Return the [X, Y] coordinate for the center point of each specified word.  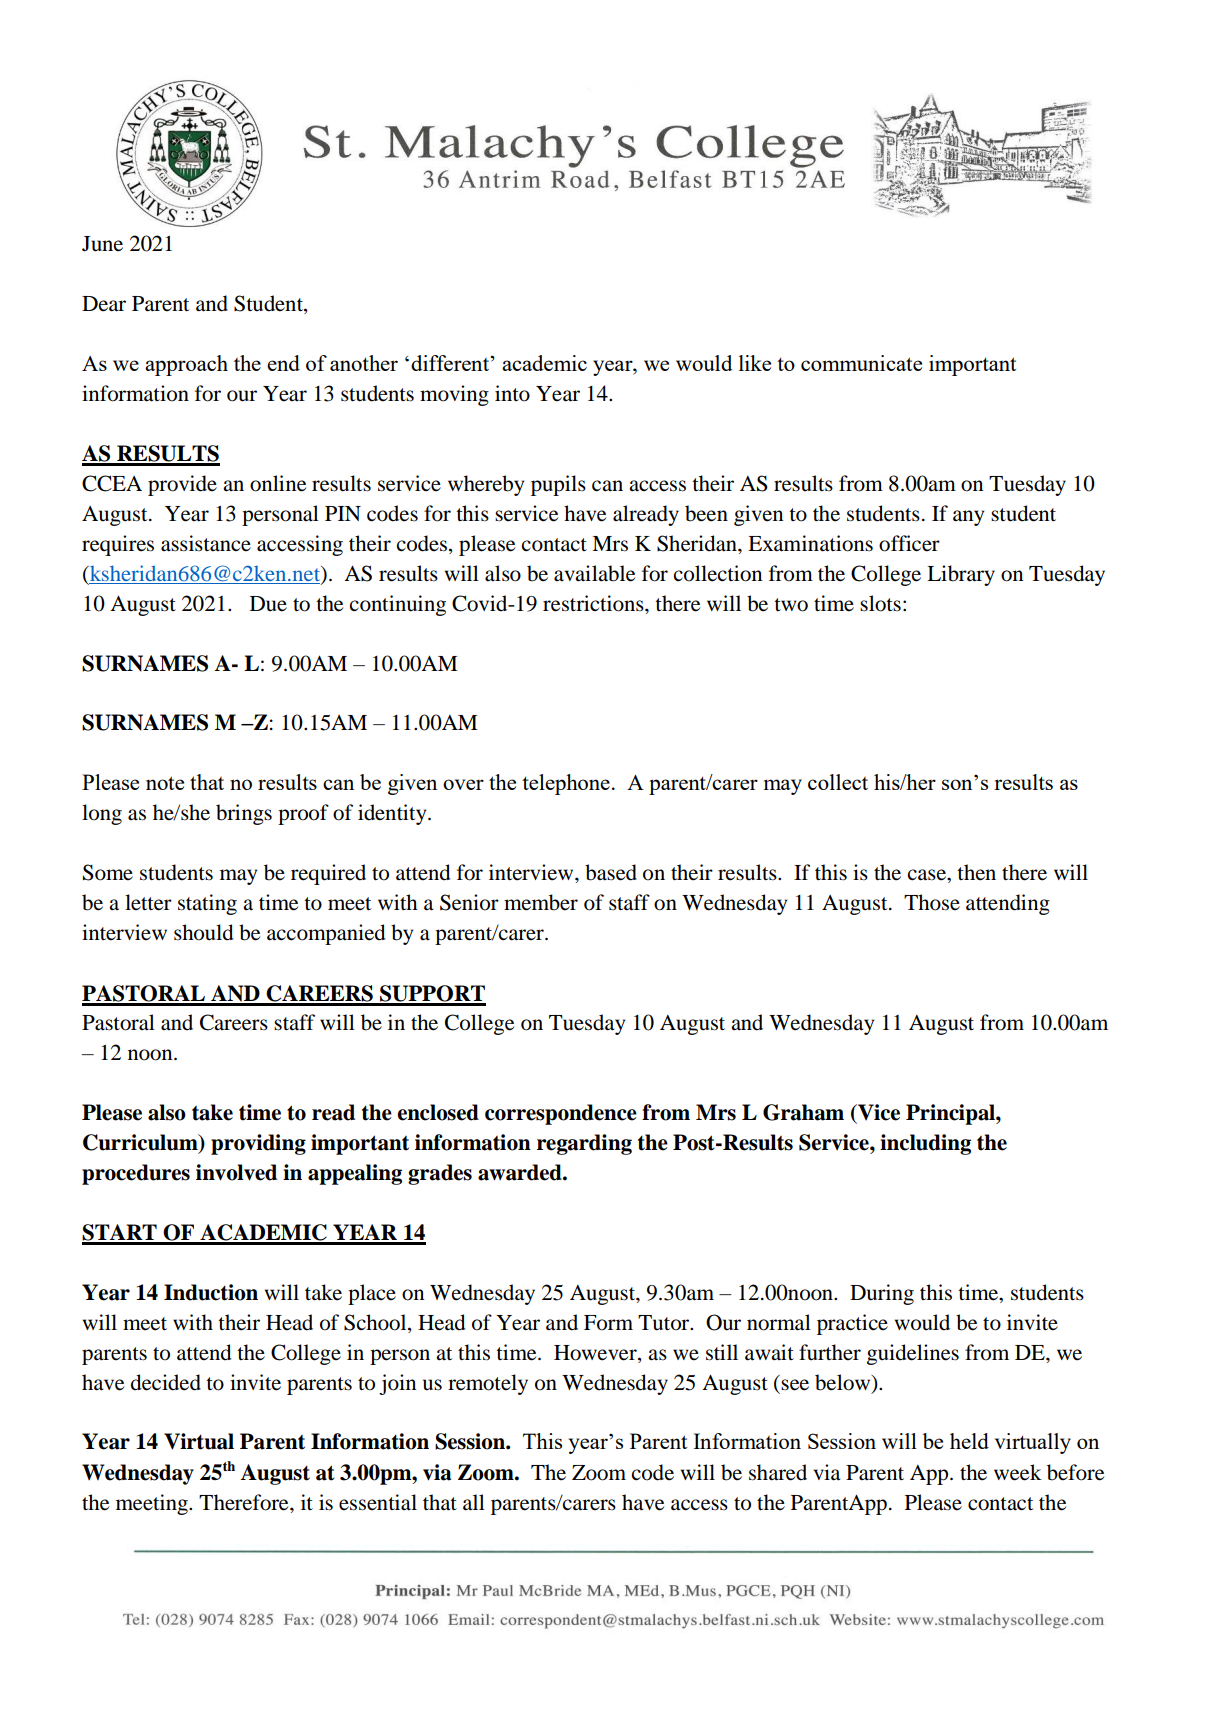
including [925, 1144]
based [611, 872]
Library [961, 575]
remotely [488, 1384]
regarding [584, 1144]
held [969, 1441]
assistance [206, 543]
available [594, 573]
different [450, 363]
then [976, 872]
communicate [861, 363]
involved [236, 1172]
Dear [104, 304]
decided [166, 1382]
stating [207, 904]
